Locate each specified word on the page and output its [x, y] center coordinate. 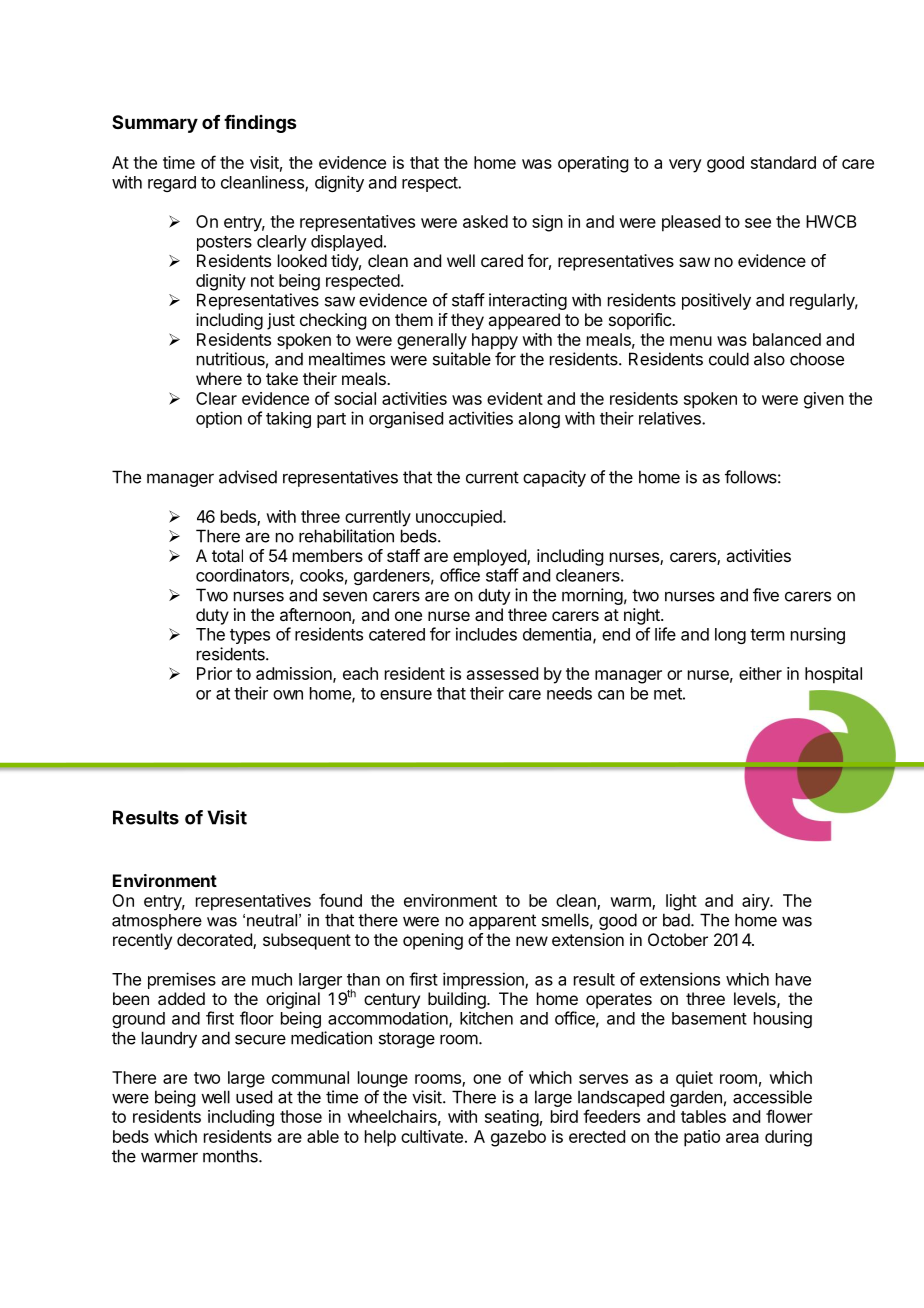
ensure [406, 695]
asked [485, 221]
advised [248, 477]
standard [783, 162]
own [288, 695]
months [231, 1156]
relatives [671, 418]
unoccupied [460, 518]
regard [172, 184]
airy [756, 902]
